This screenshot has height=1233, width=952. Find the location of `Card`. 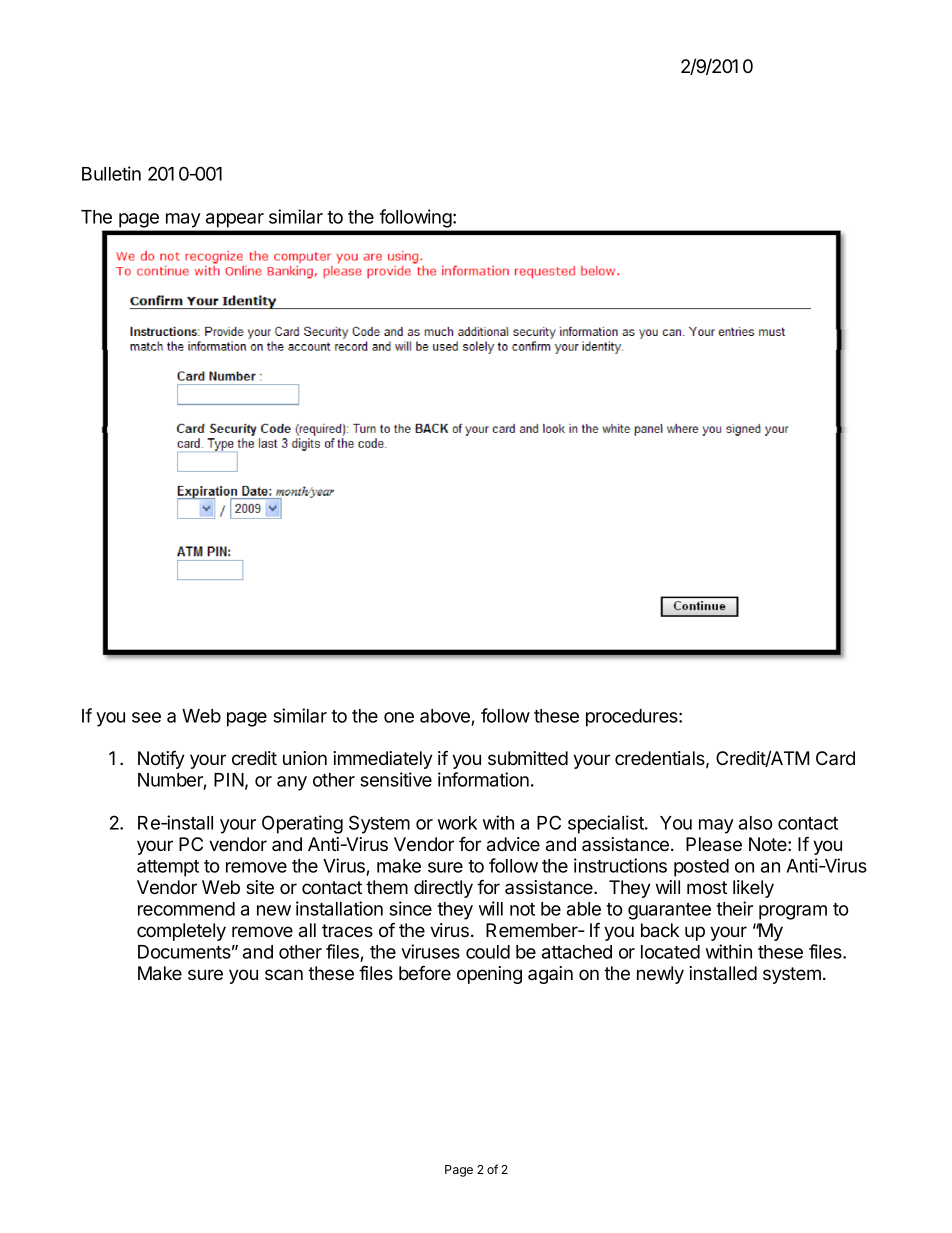

Card is located at coordinates (835, 758).
